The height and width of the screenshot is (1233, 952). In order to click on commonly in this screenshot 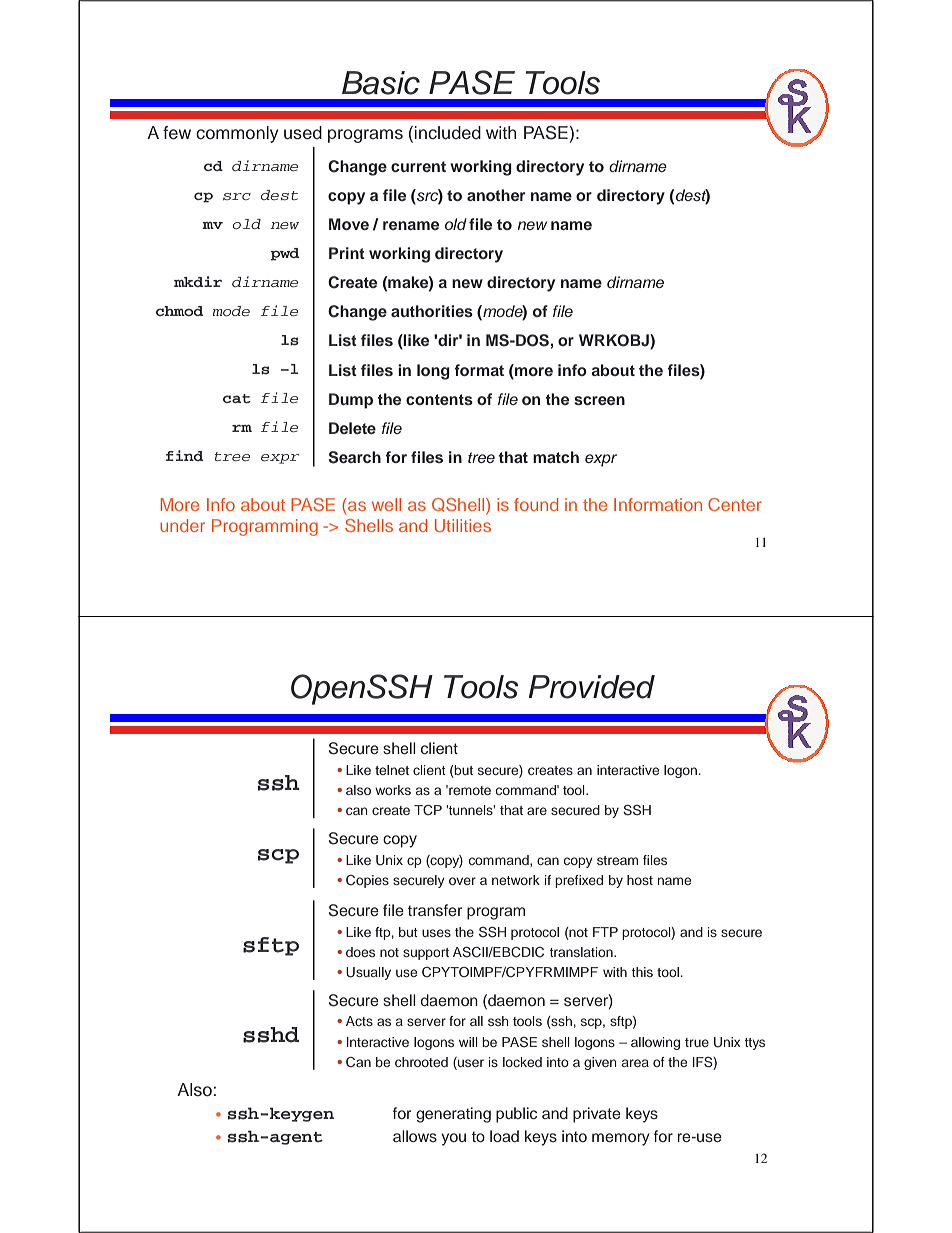, I will do `click(237, 134)`.
